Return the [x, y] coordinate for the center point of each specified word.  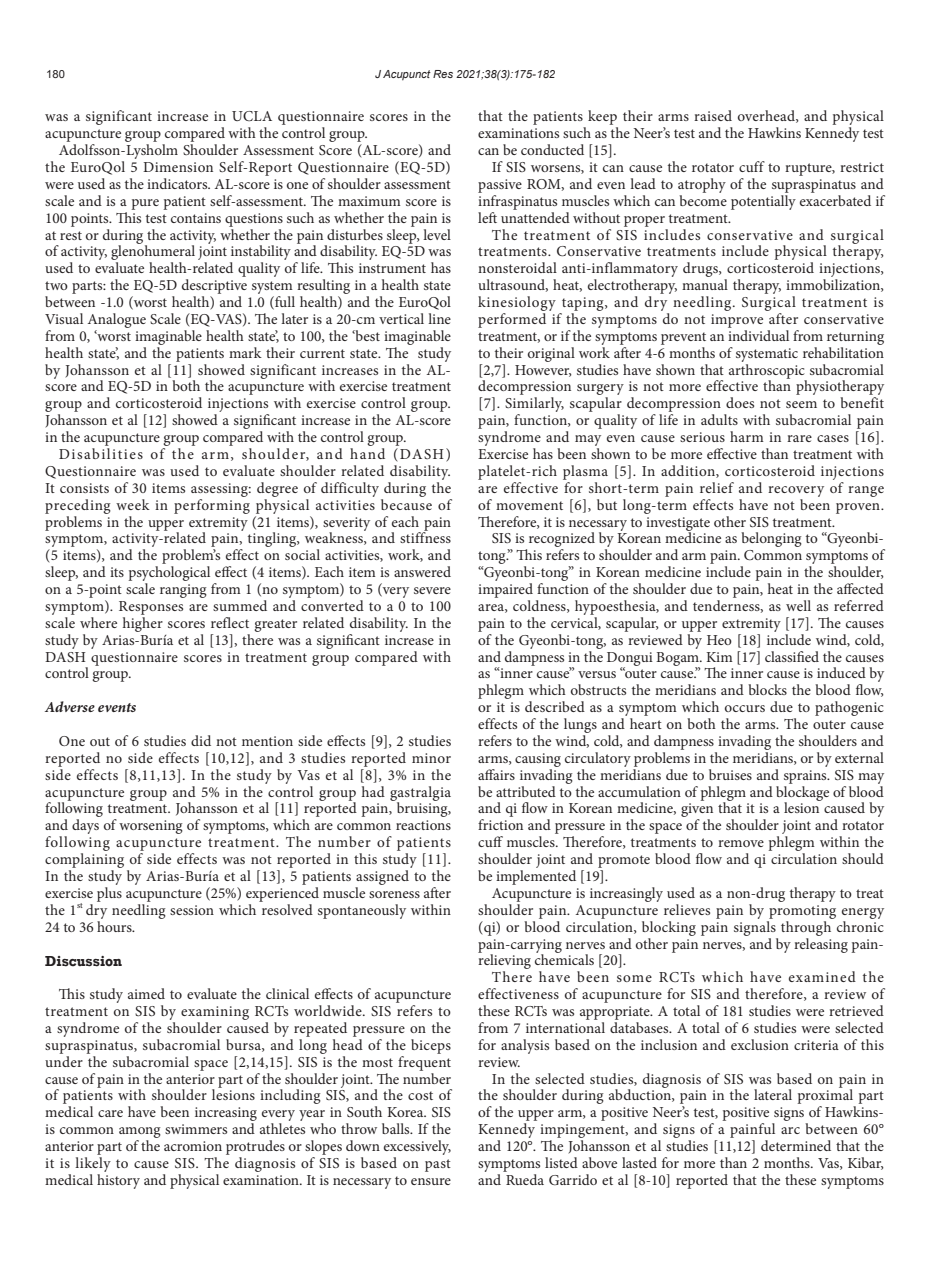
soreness [394, 894]
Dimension [178, 167]
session [192, 910]
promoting [802, 912]
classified [792, 656]
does [740, 402]
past [438, 1165]
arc [790, 1130]
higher [143, 624]
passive [500, 186]
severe [432, 590]
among [140, 1134]
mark [245, 352]
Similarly [534, 406]
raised [713, 115]
